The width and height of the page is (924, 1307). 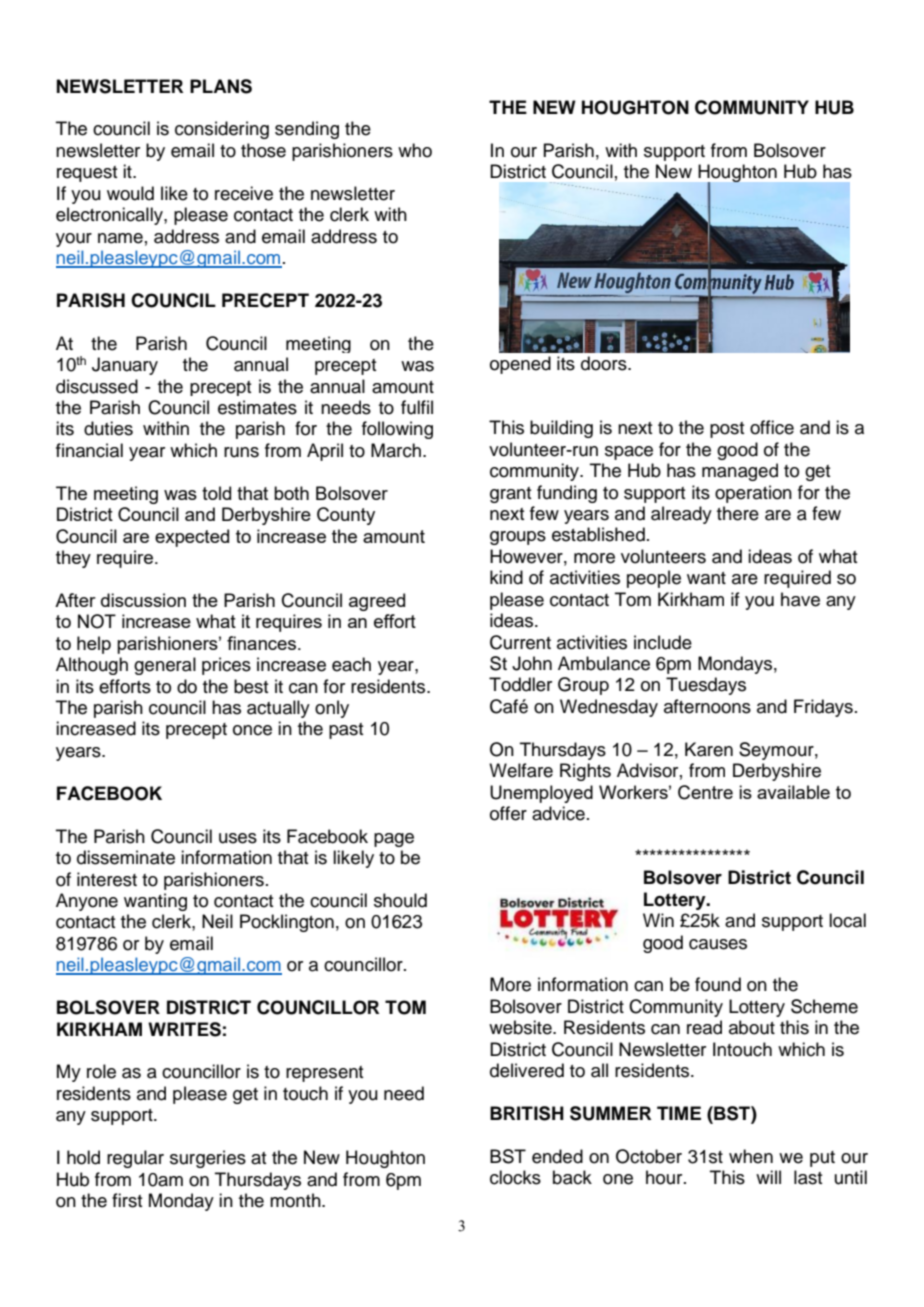 What do you see at coordinates (515, 1177) in the page?
I see `clocks` at bounding box center [515, 1177].
